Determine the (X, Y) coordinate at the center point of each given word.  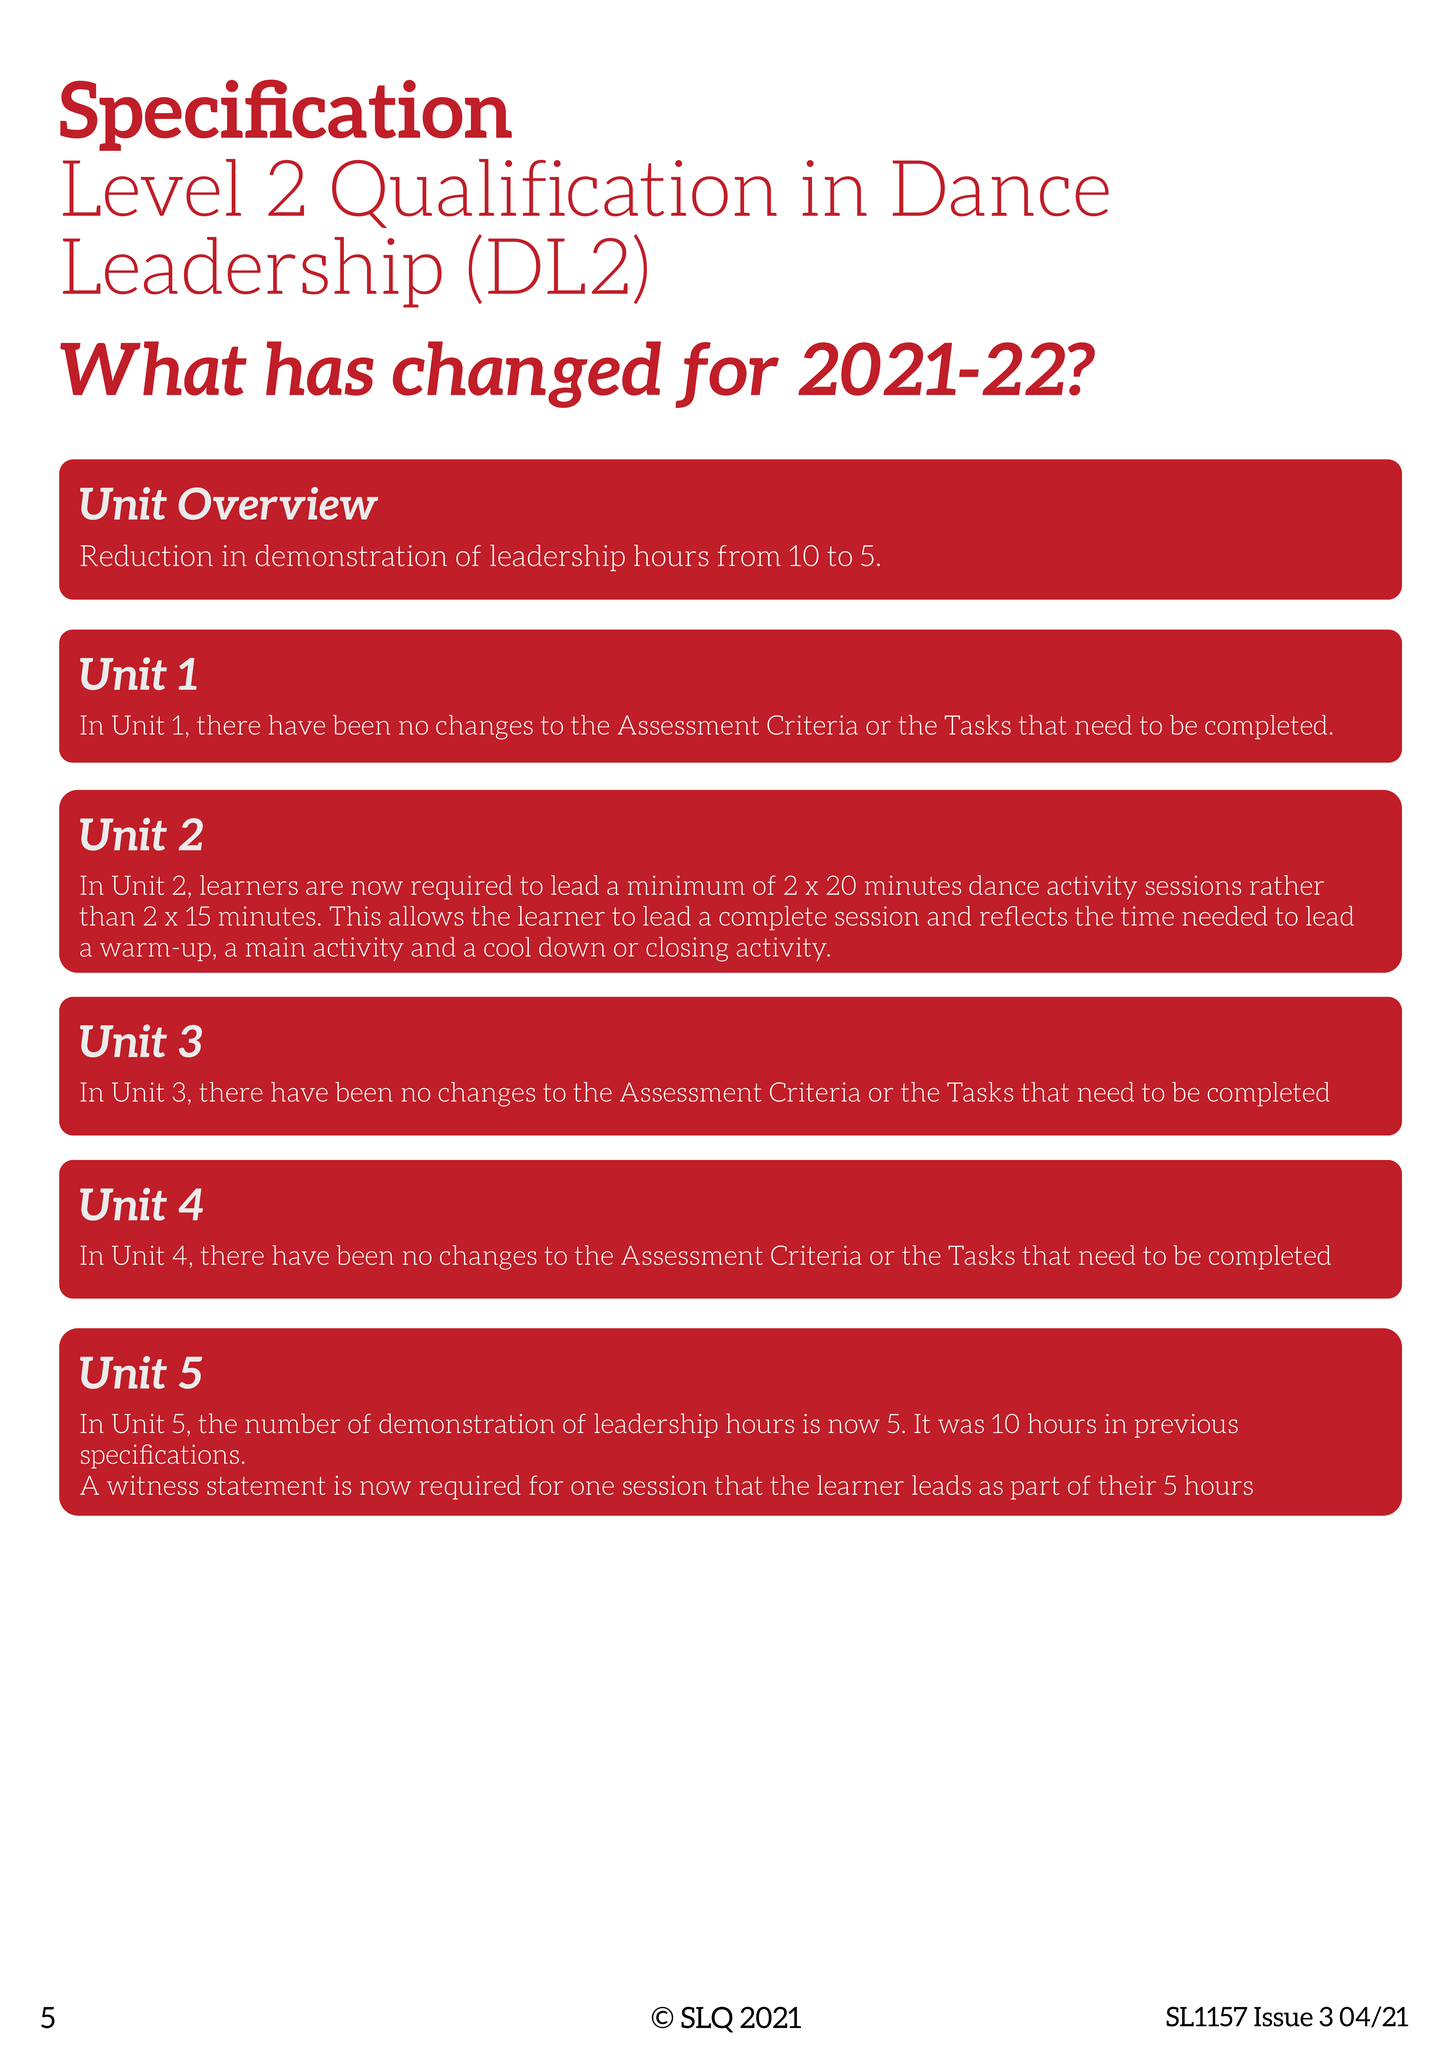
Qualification (554, 193)
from (749, 555)
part (1035, 1488)
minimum (686, 885)
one (592, 1488)
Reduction (147, 555)
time (1147, 916)
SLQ (707, 2019)
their (1127, 1485)
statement (266, 1486)
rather (1287, 885)
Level (152, 188)
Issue (1283, 2017)
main (275, 947)
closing (687, 949)
